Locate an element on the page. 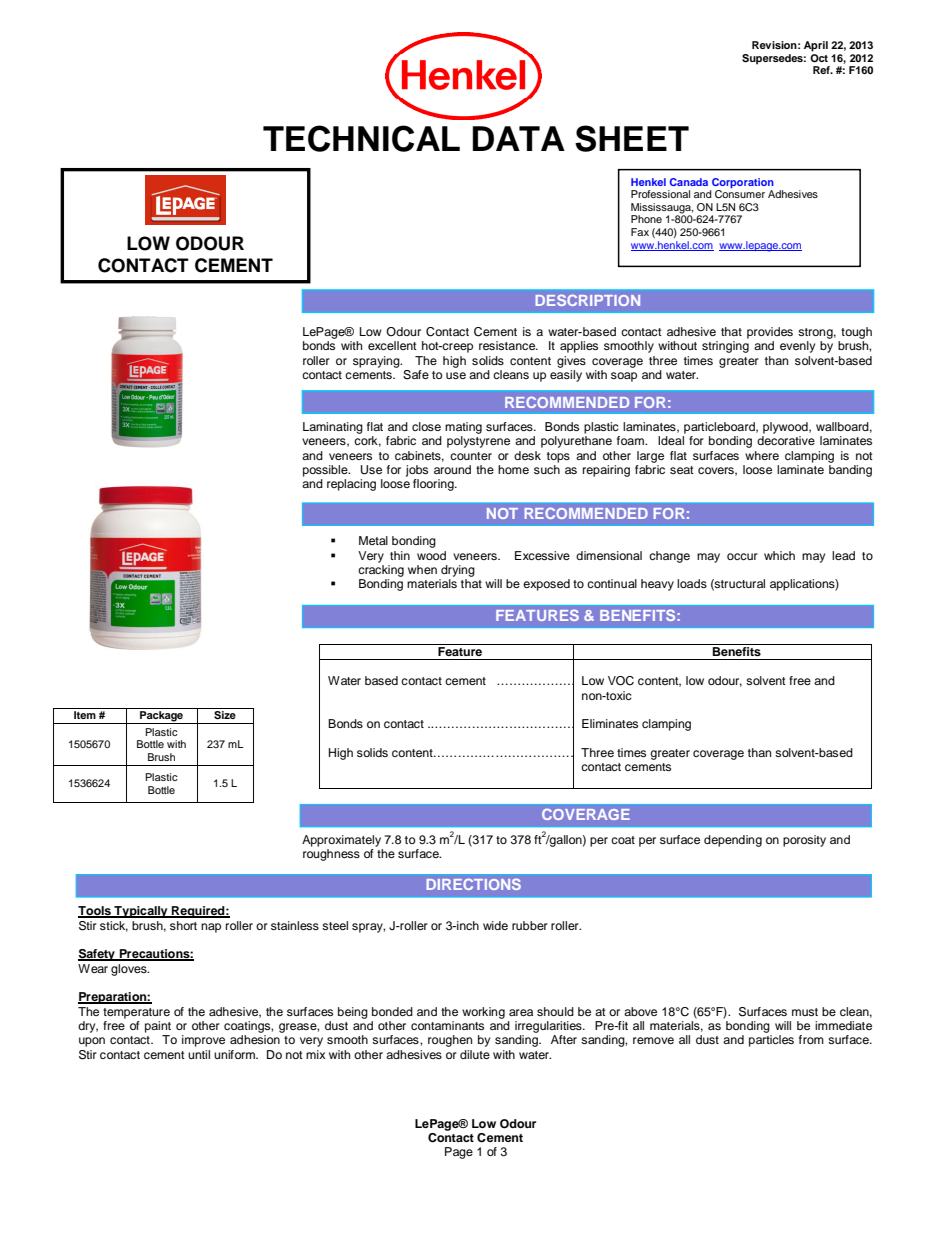 Image resolution: width=952 pixels, height=1233 pixels. Package is located at coordinates (161, 717).
